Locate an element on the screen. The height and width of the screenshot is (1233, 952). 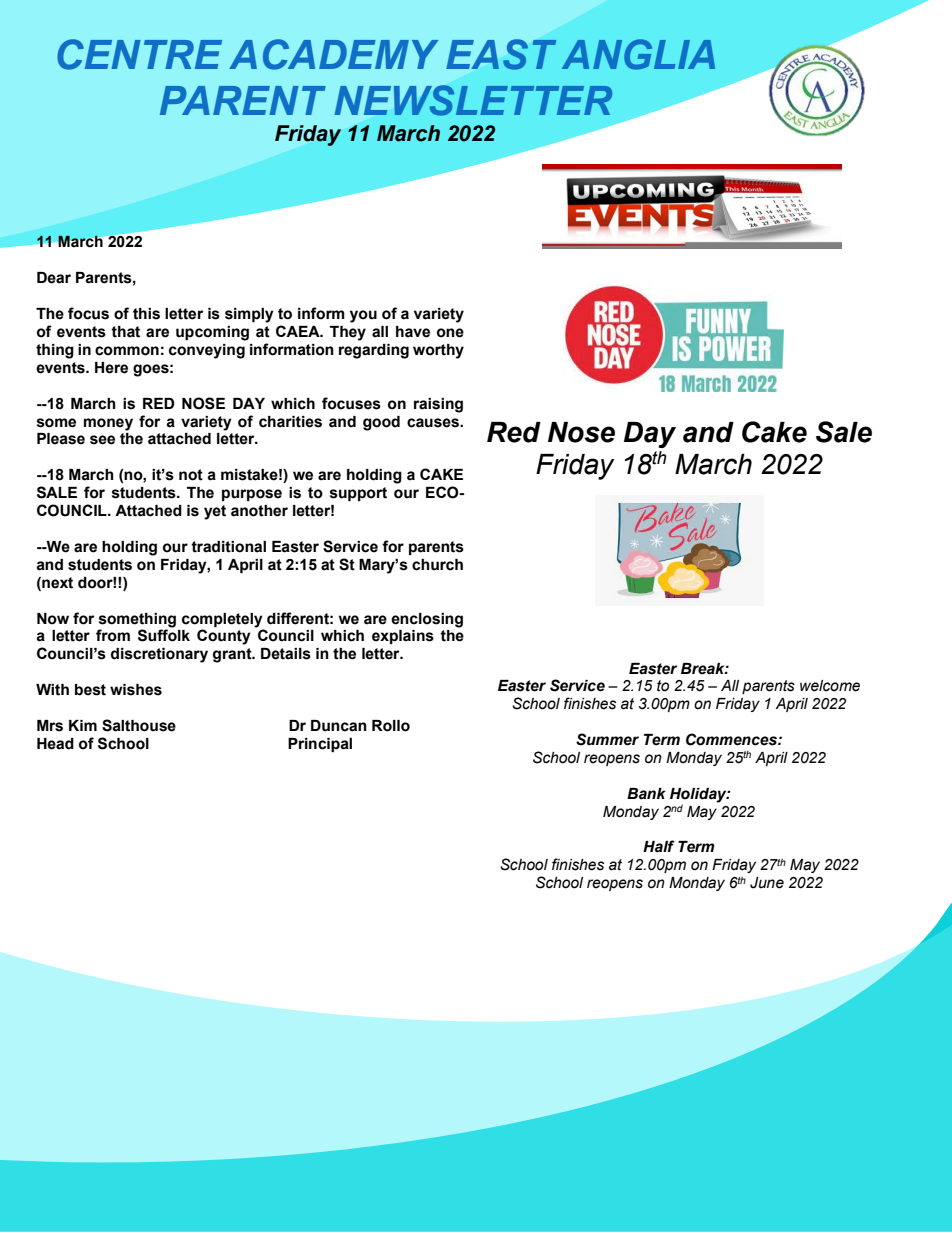
raising is located at coordinates (438, 405).
